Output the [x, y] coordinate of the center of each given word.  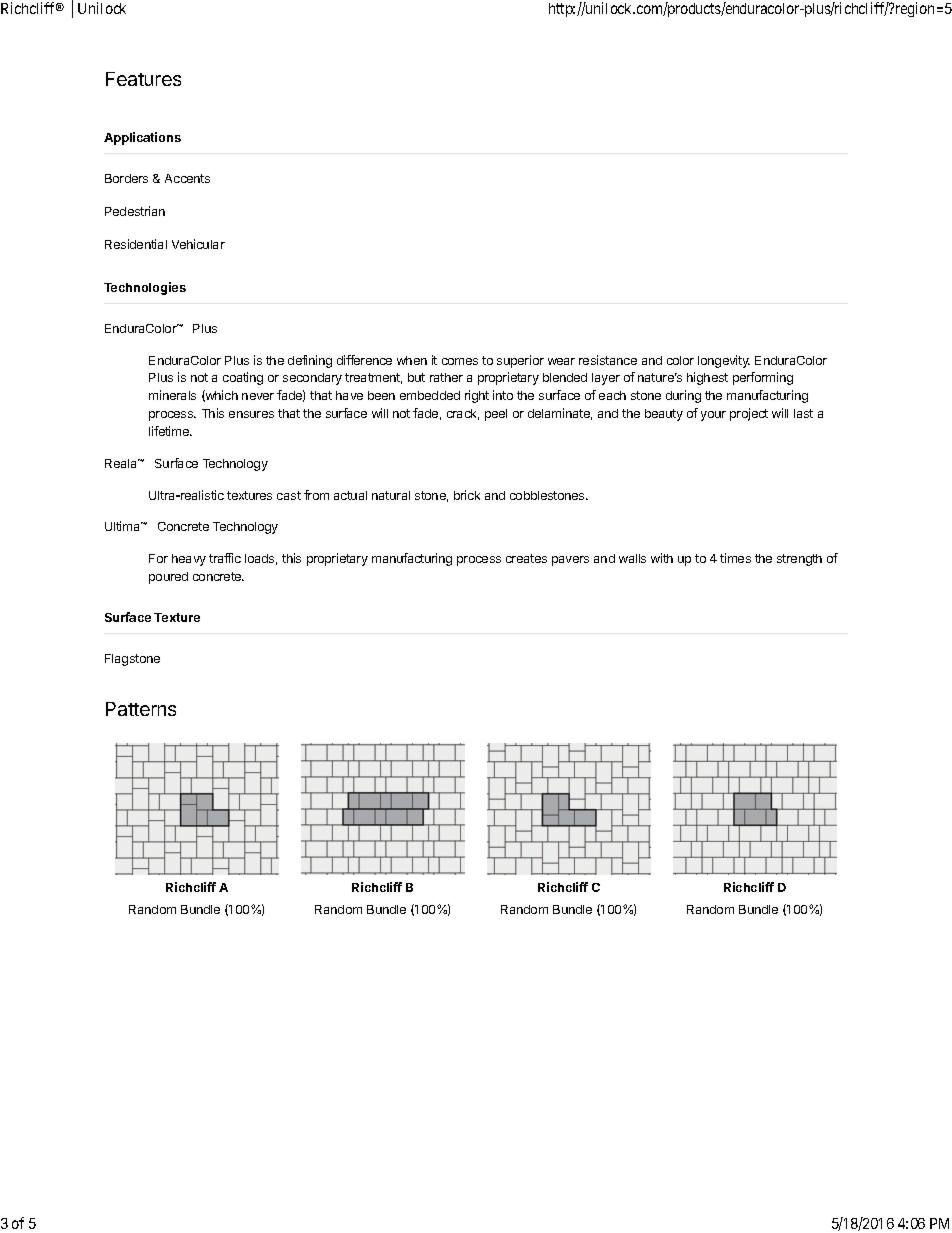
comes [460, 361]
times [735, 558]
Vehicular [198, 244]
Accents [187, 178]
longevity [724, 361]
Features [143, 79]
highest [707, 378]
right [477, 396]
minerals [172, 395]
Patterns [141, 709]
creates [526, 558]
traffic [225, 558]
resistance [608, 360]
